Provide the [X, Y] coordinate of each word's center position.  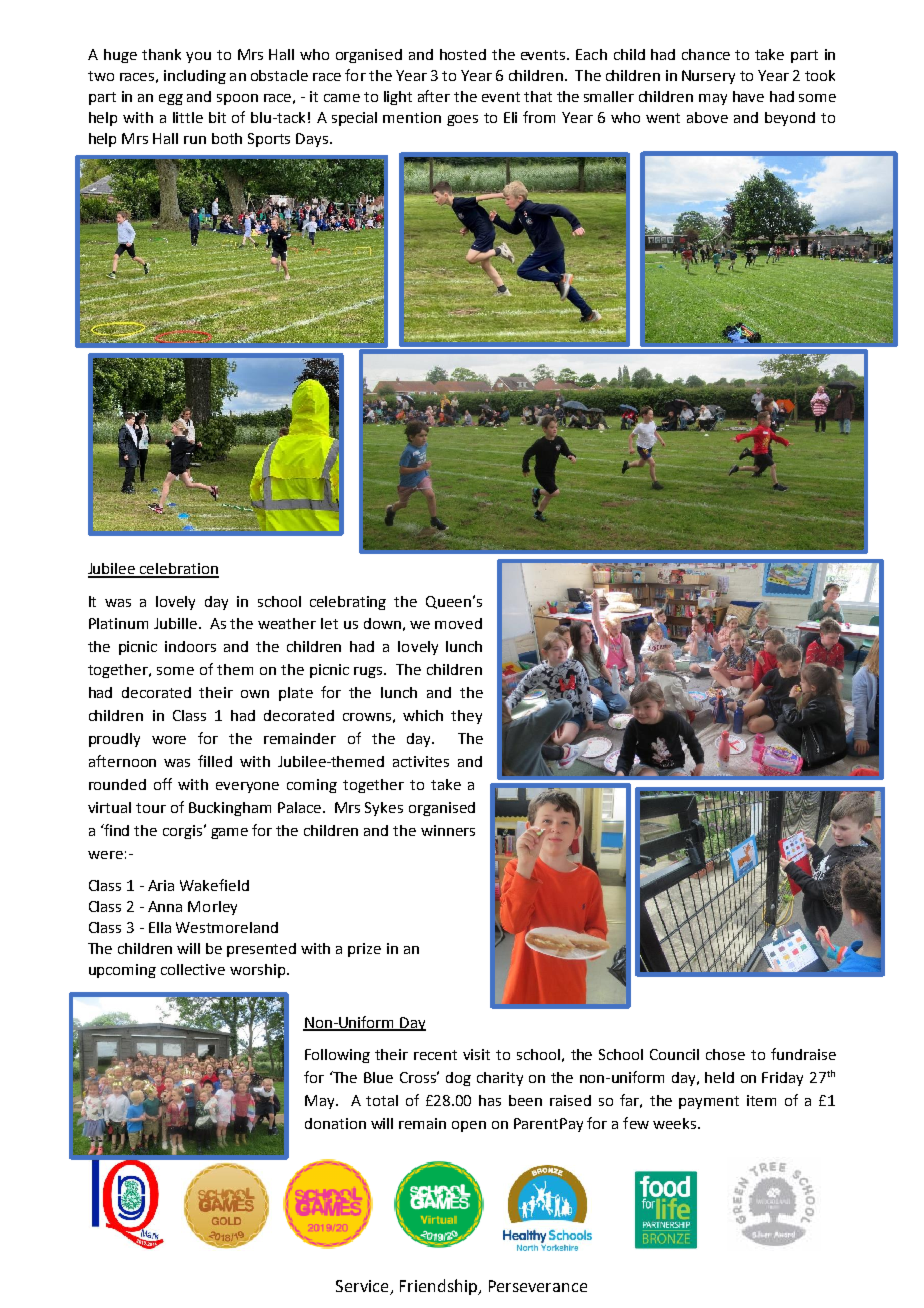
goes [462, 120]
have [748, 96]
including [195, 77]
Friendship [439, 1287]
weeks [676, 1123]
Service [362, 1286]
